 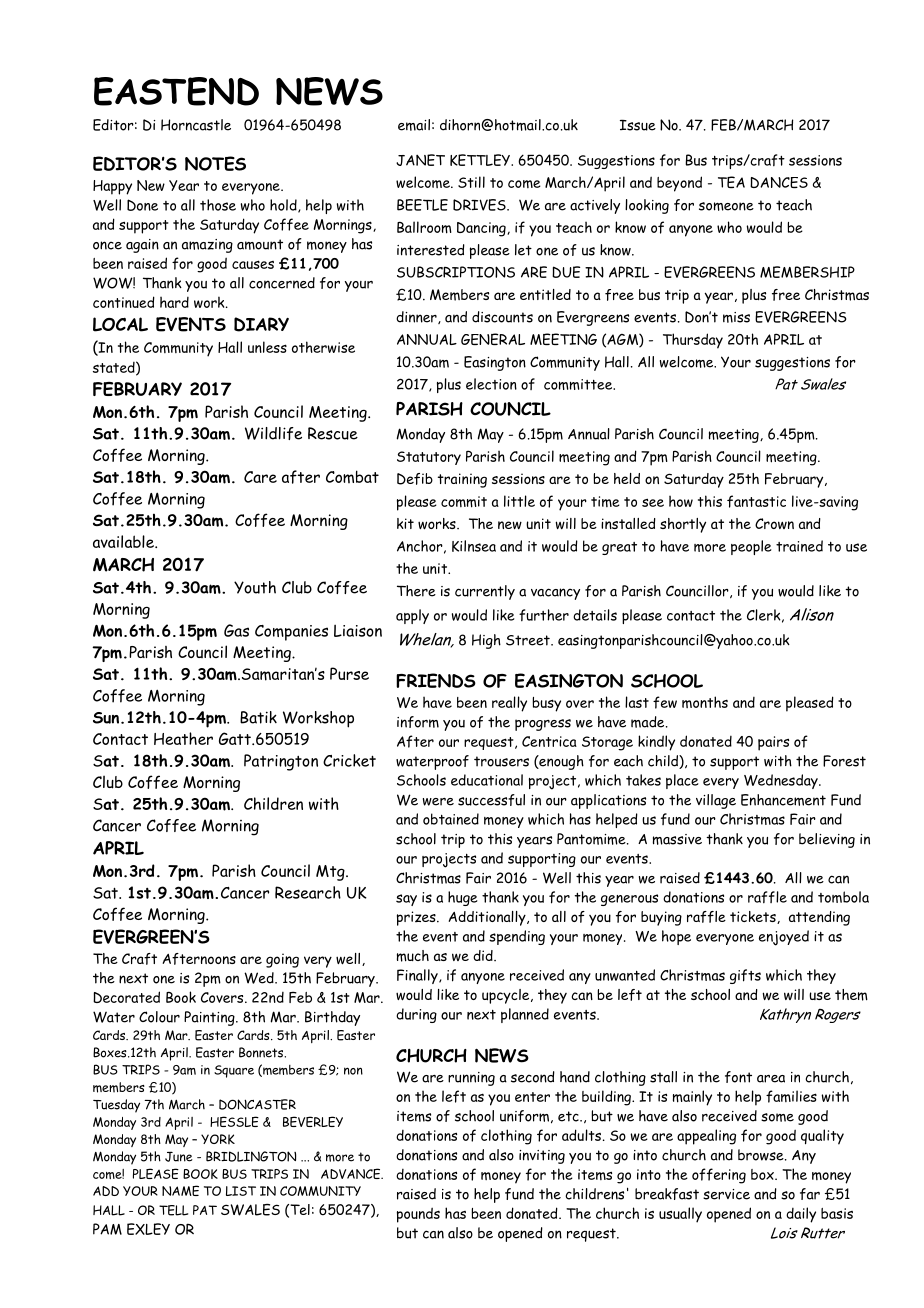 I want to click on going, so click(x=282, y=960).
